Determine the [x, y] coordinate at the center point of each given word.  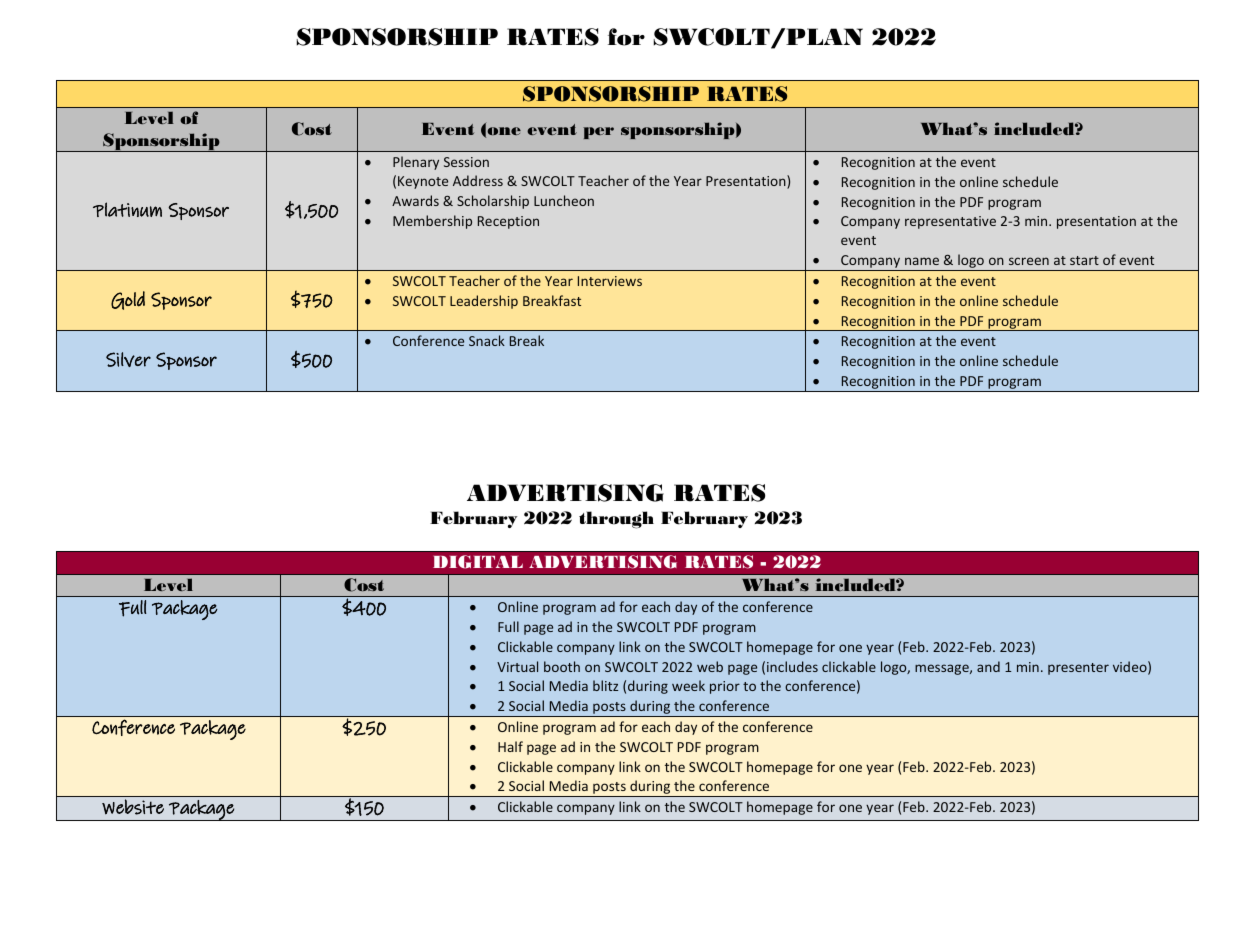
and [988, 666]
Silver [128, 359]
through [616, 520]
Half [510, 746]
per [598, 133]
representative [950, 222]
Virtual [517, 666]
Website [133, 807]
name [922, 261]
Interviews [610, 281]
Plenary [416, 163]
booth [562, 666]
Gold [128, 300]
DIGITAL [478, 562]
